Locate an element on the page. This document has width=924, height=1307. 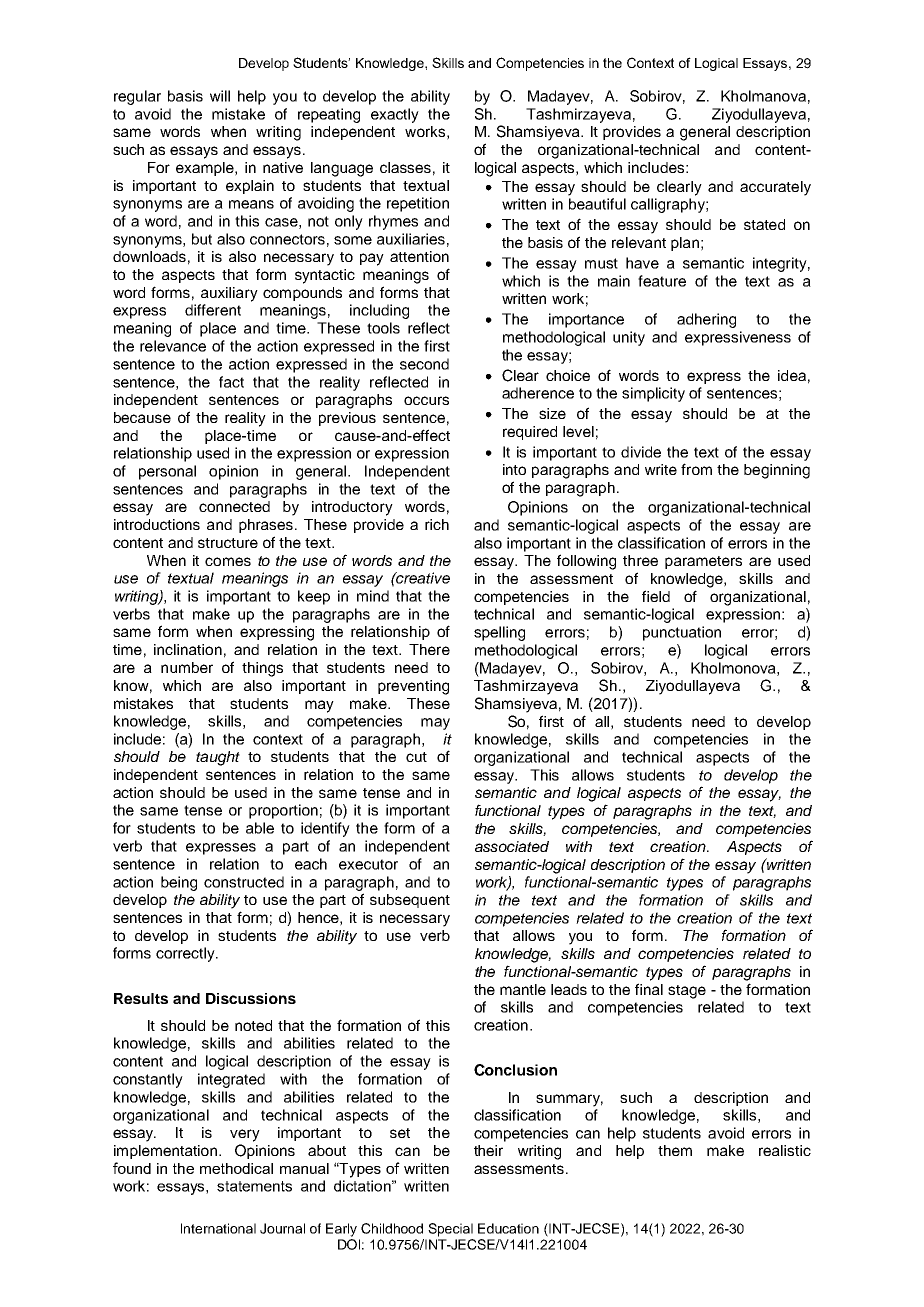
simplicity is located at coordinates (653, 394).
